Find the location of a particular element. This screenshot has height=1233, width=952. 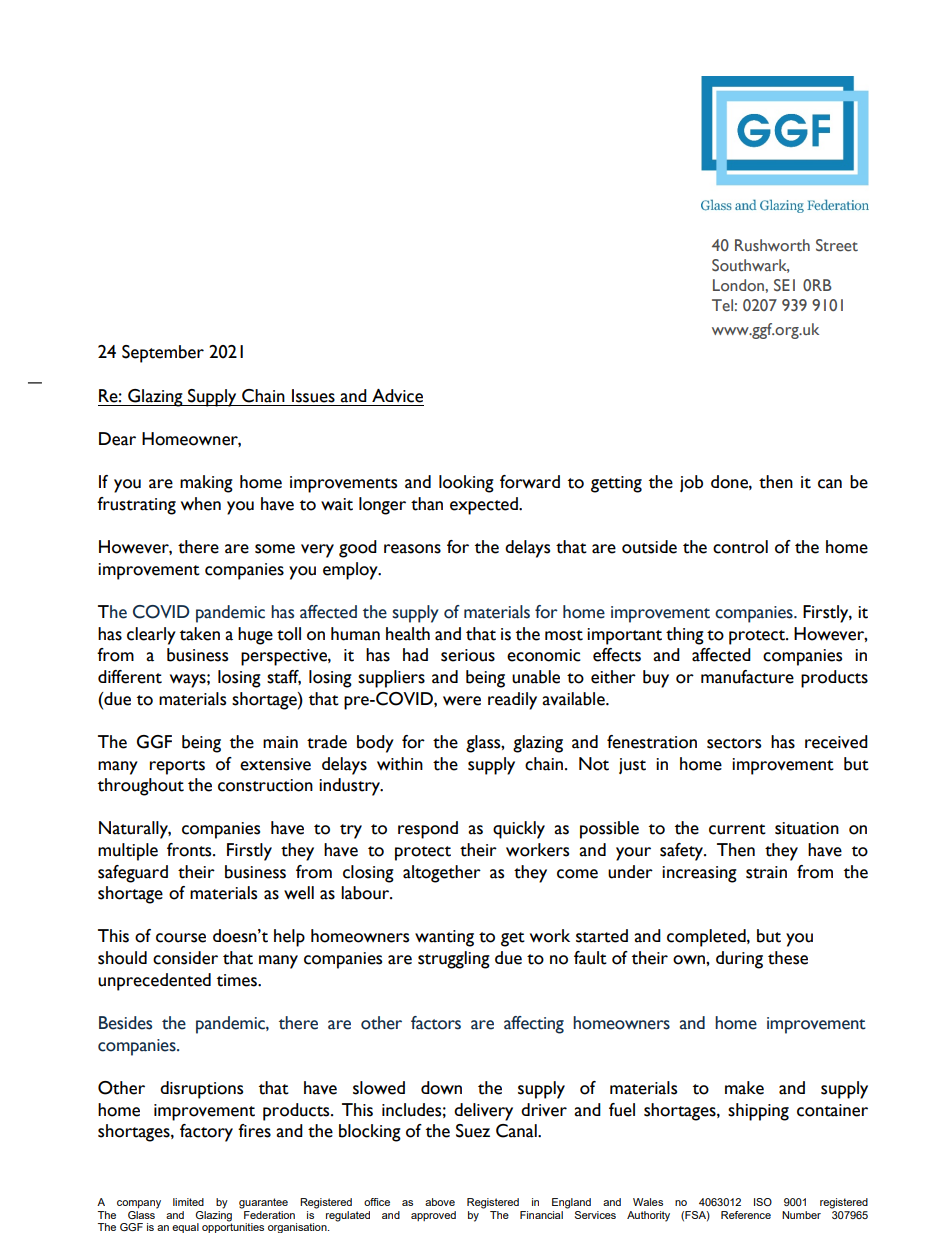

above is located at coordinates (440, 1202).
